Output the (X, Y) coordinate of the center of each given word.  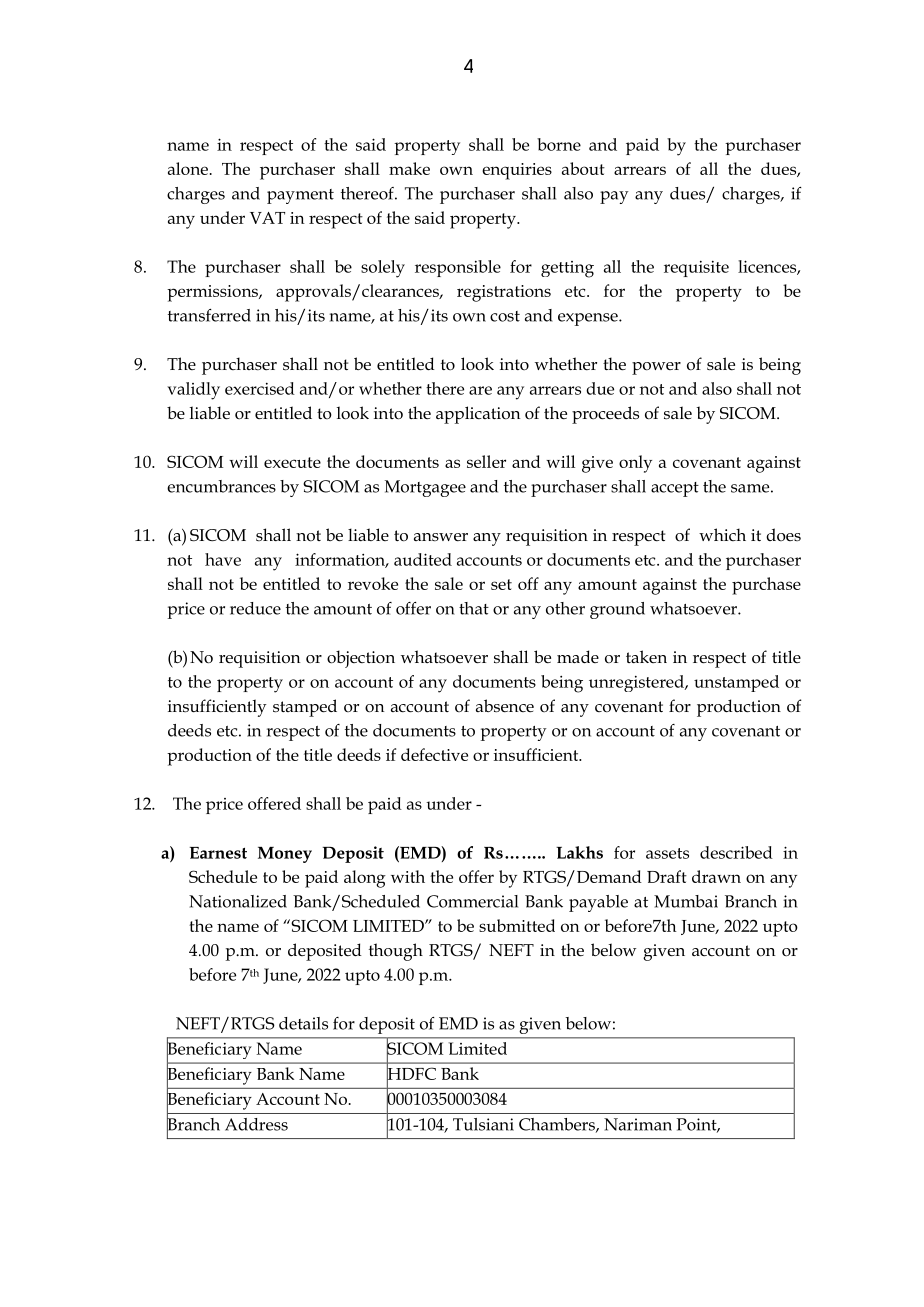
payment (300, 196)
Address (256, 1124)
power (656, 368)
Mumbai (686, 901)
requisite (696, 269)
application (478, 415)
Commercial (472, 901)
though (396, 952)
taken (646, 656)
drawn (716, 876)
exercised (260, 388)
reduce (255, 608)
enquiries (517, 171)
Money (285, 855)
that (474, 608)
